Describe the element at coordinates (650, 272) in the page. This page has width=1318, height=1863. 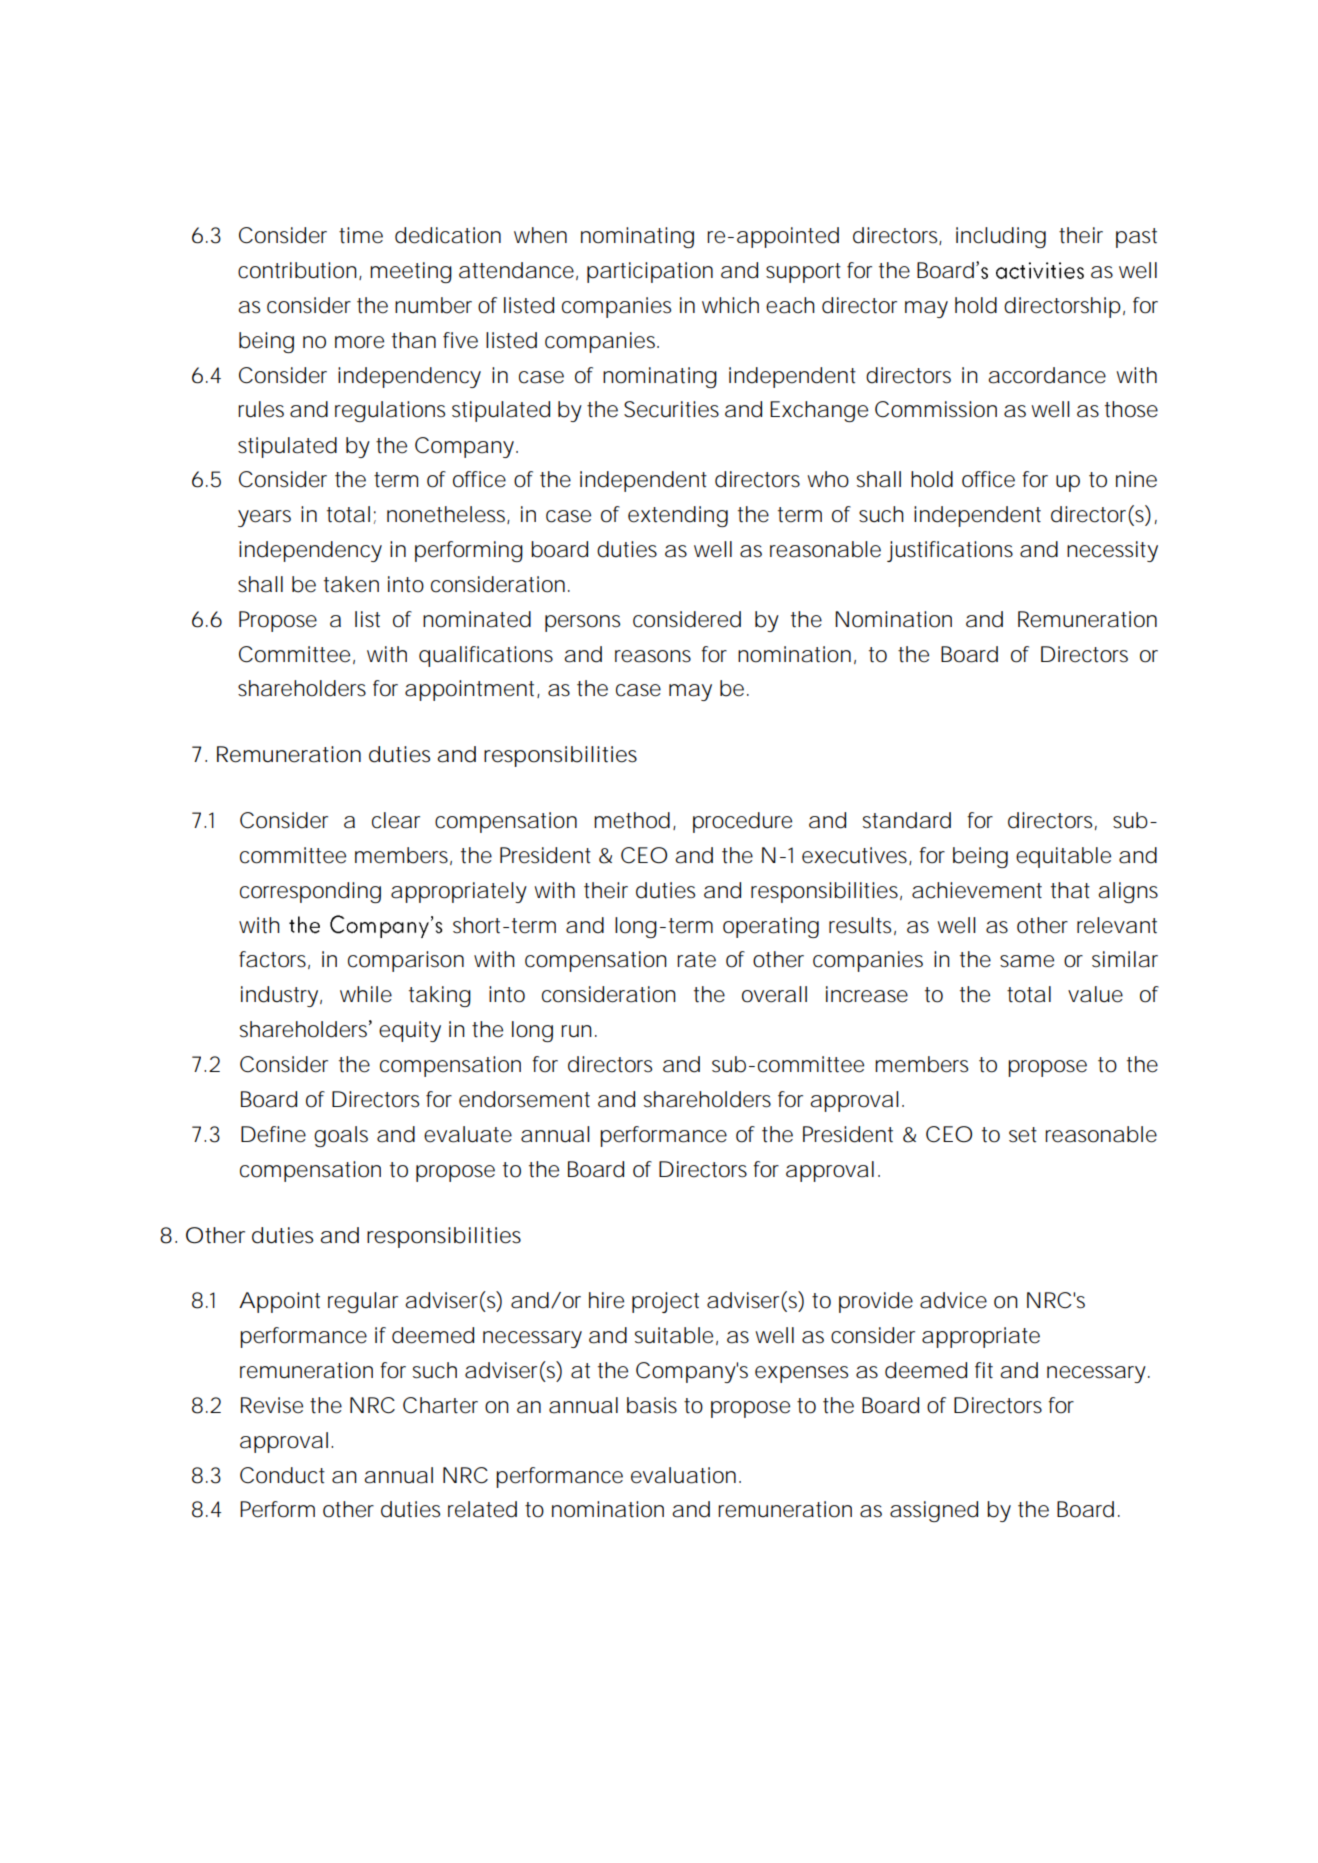
I see `participation` at that location.
